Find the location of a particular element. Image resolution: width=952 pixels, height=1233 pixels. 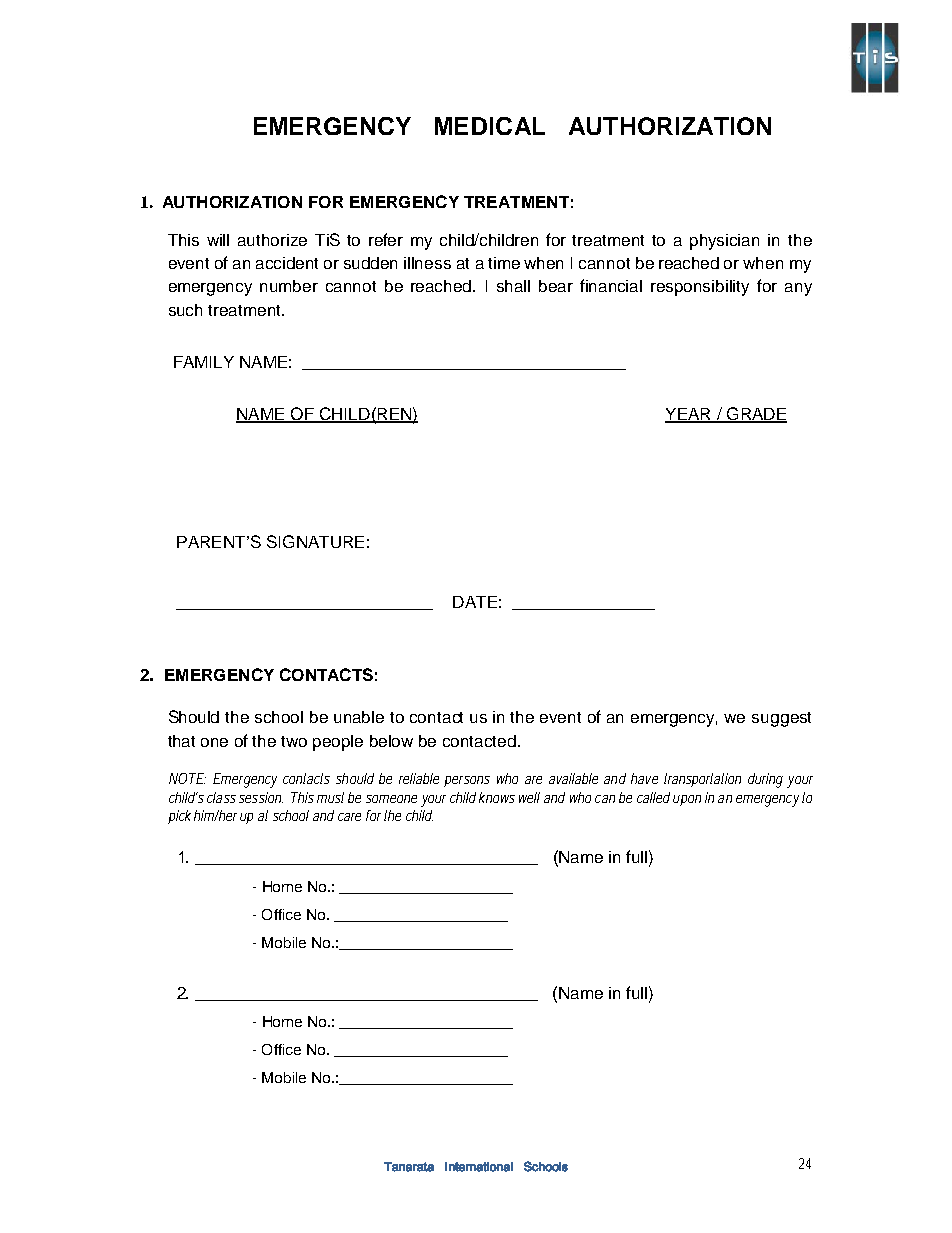

International is located at coordinates (479, 1167).
